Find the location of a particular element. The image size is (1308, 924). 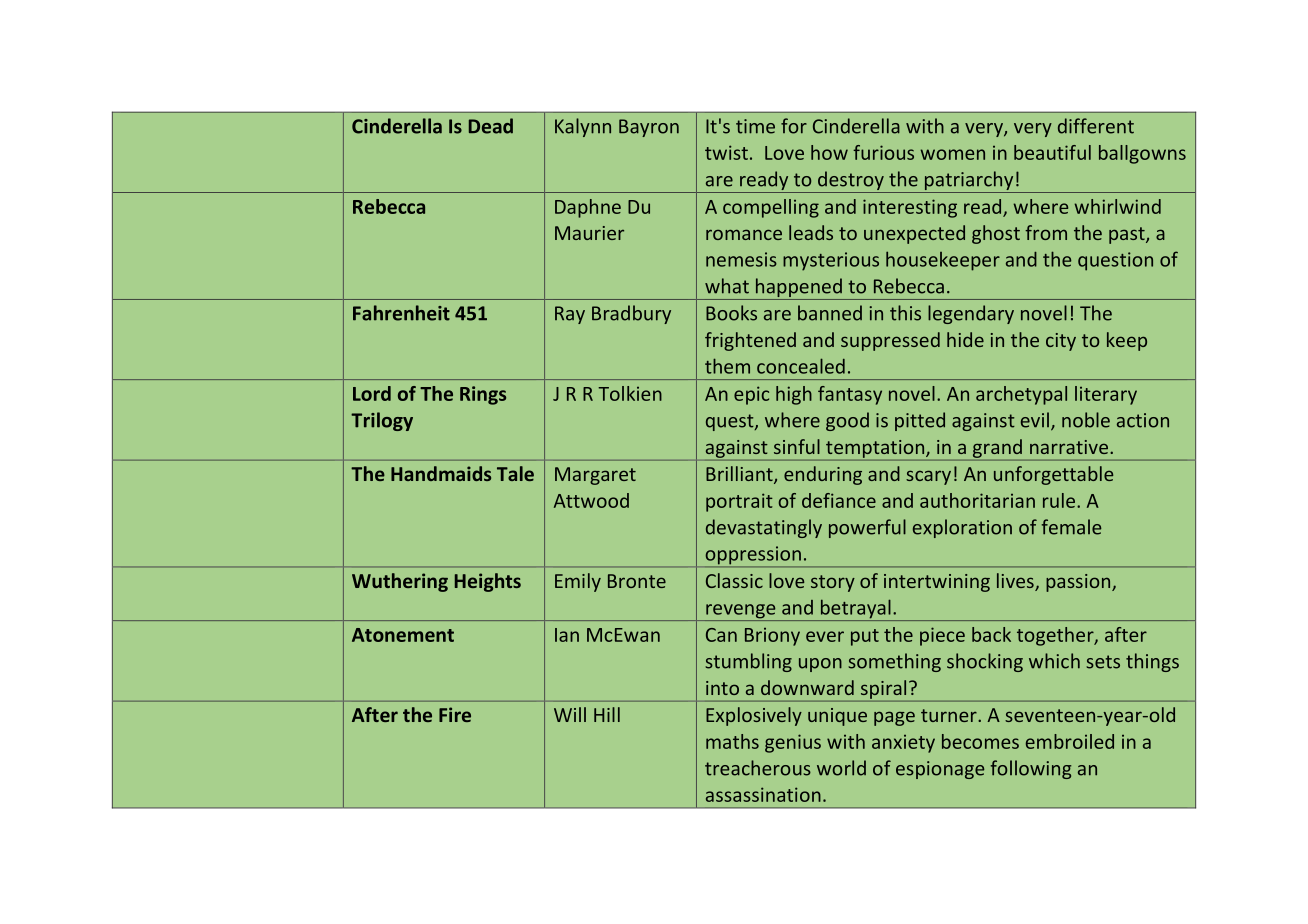

Dead is located at coordinates (491, 126).
